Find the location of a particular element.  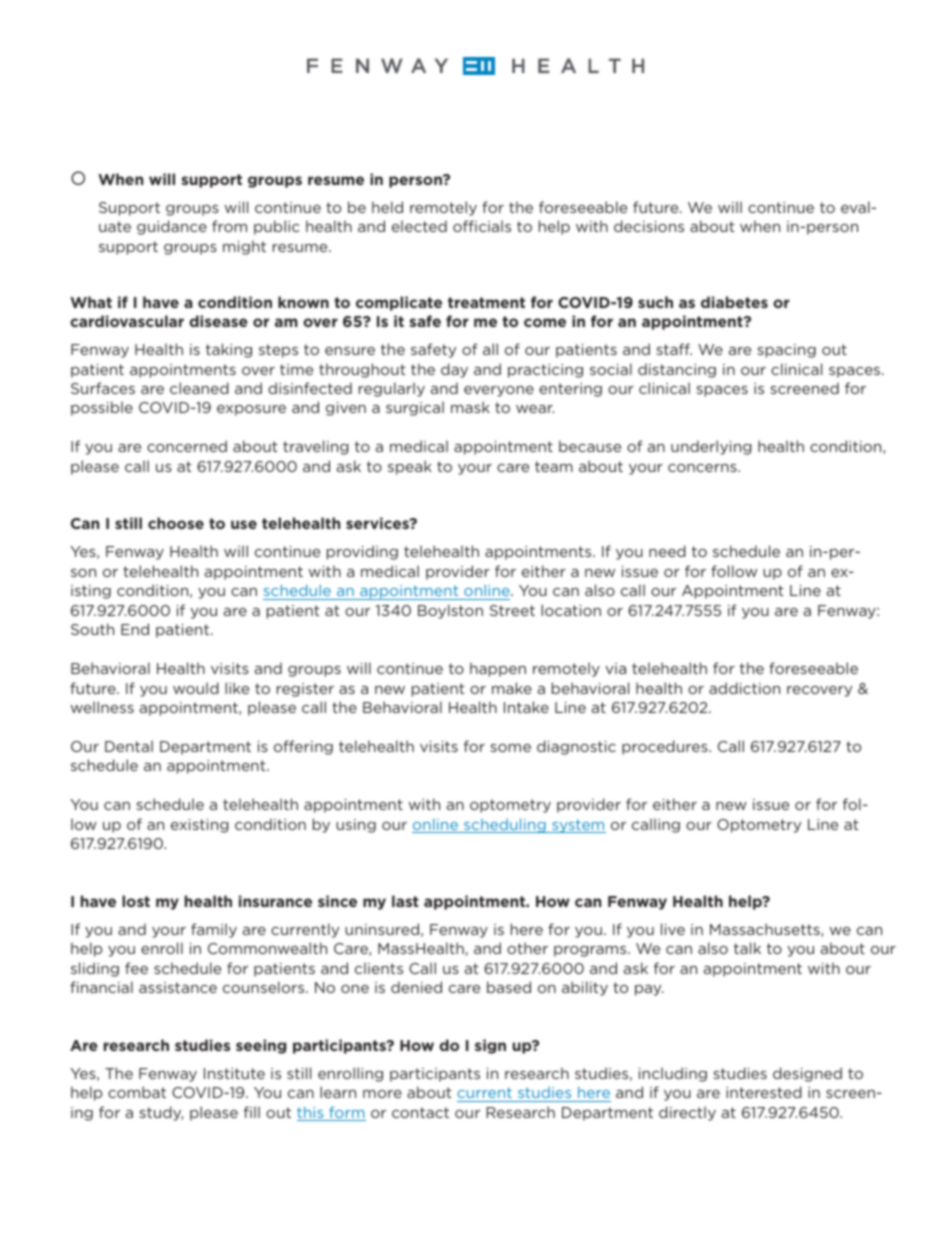

speak is located at coordinates (410, 467).
